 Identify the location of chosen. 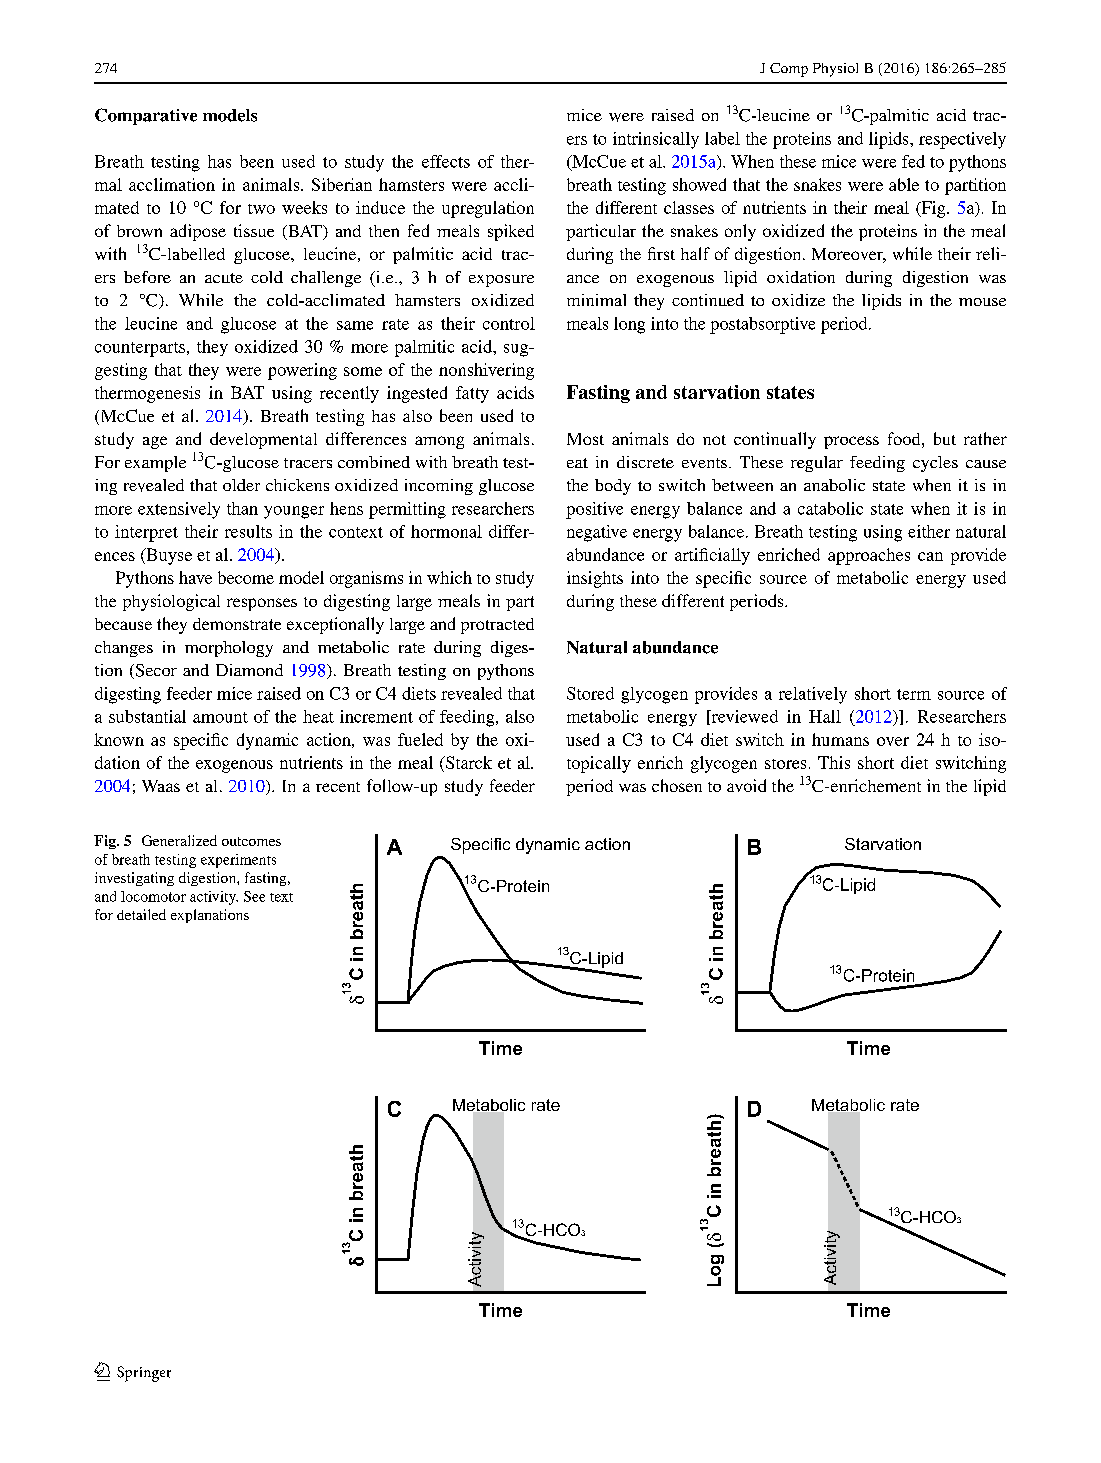
(677, 785).
